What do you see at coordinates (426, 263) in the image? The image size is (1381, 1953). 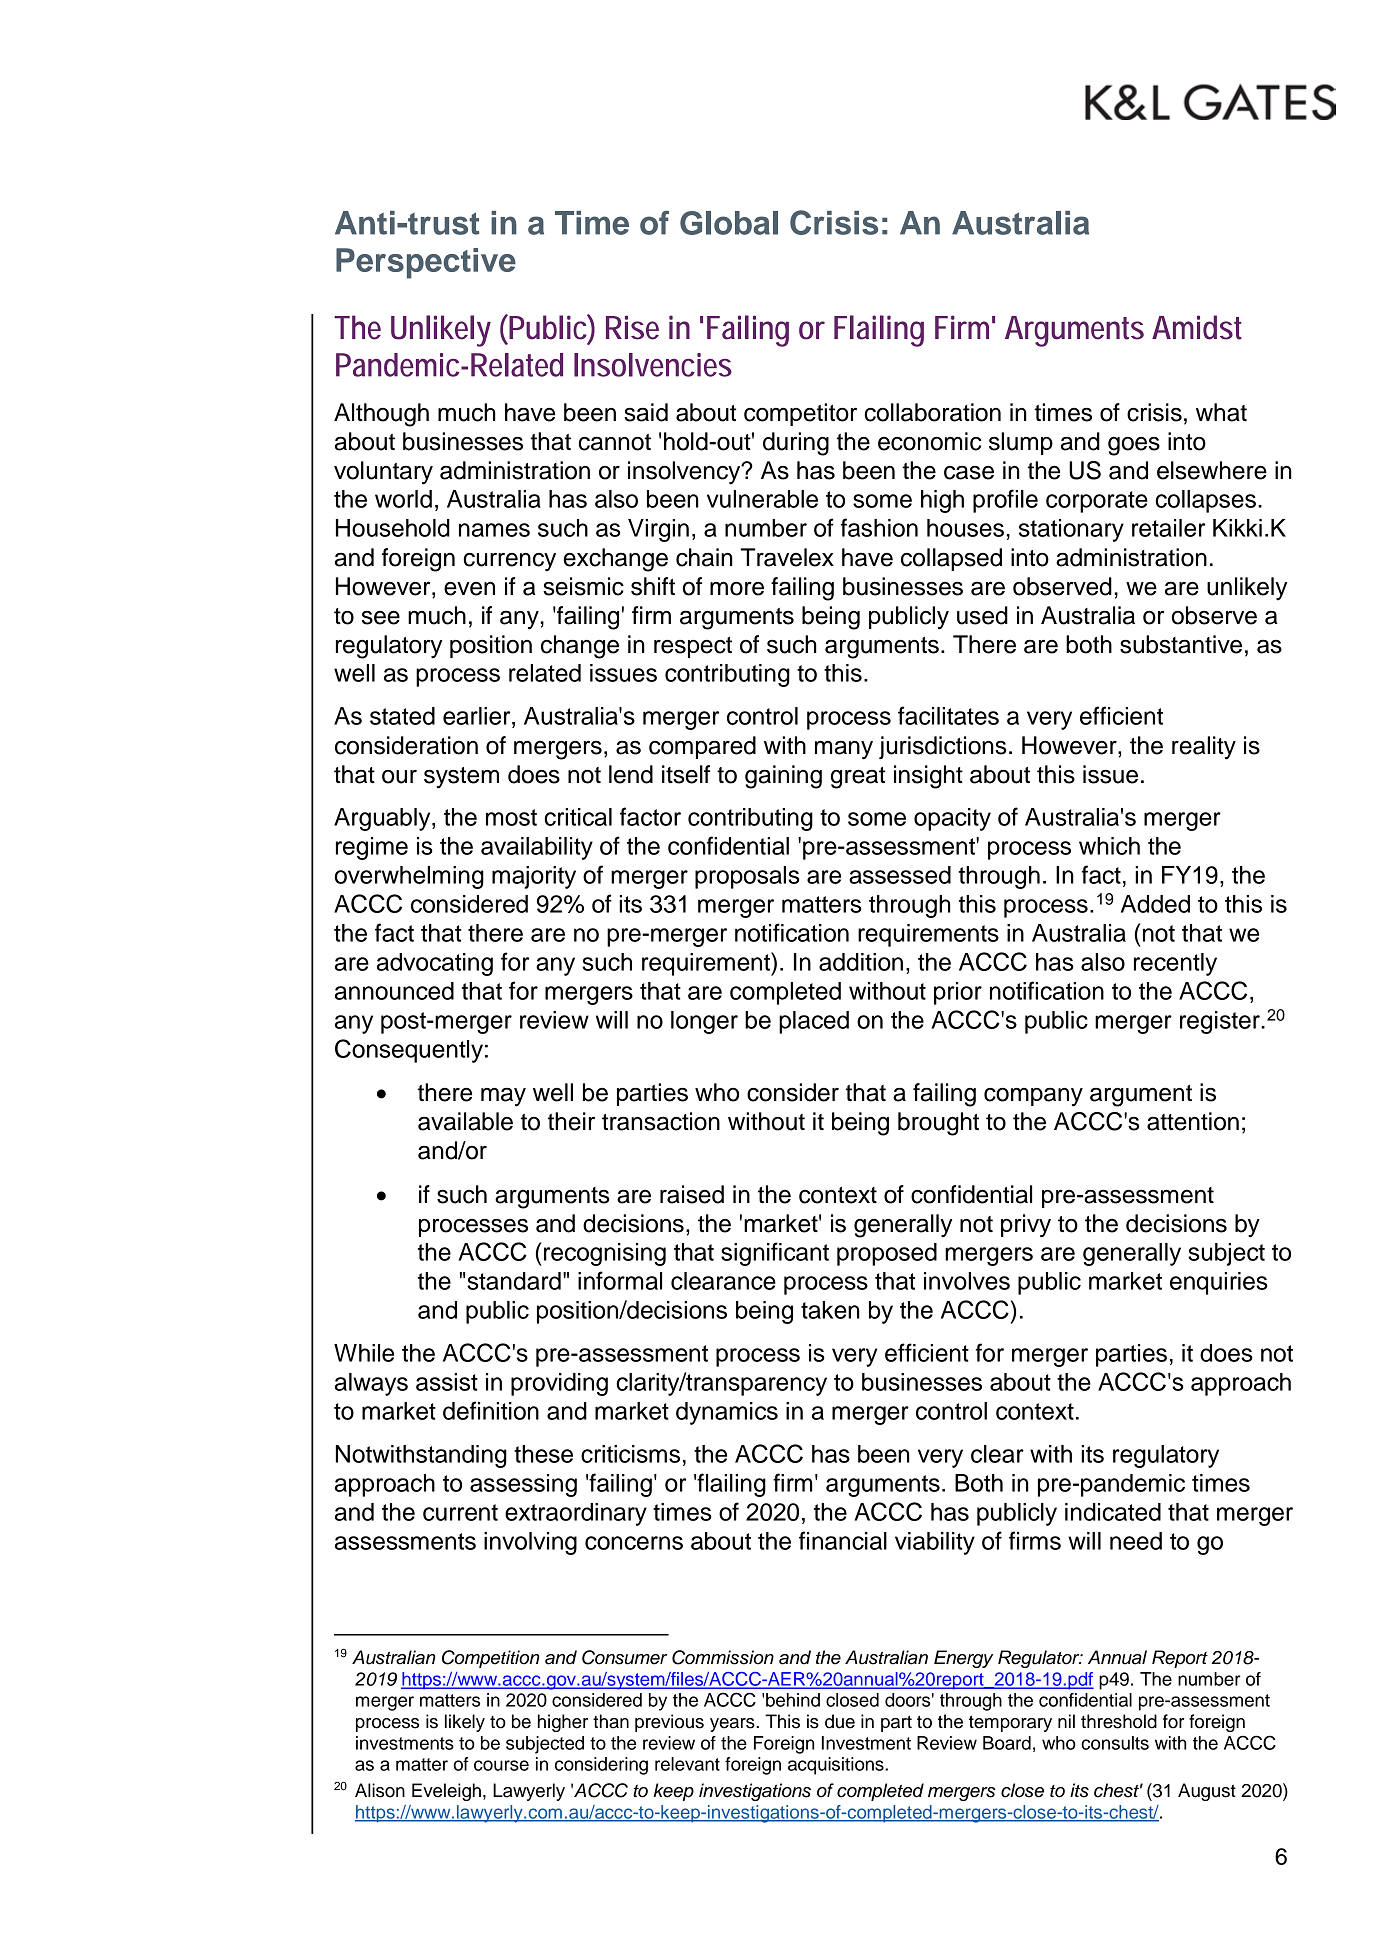 I see `Perspective` at bounding box center [426, 263].
